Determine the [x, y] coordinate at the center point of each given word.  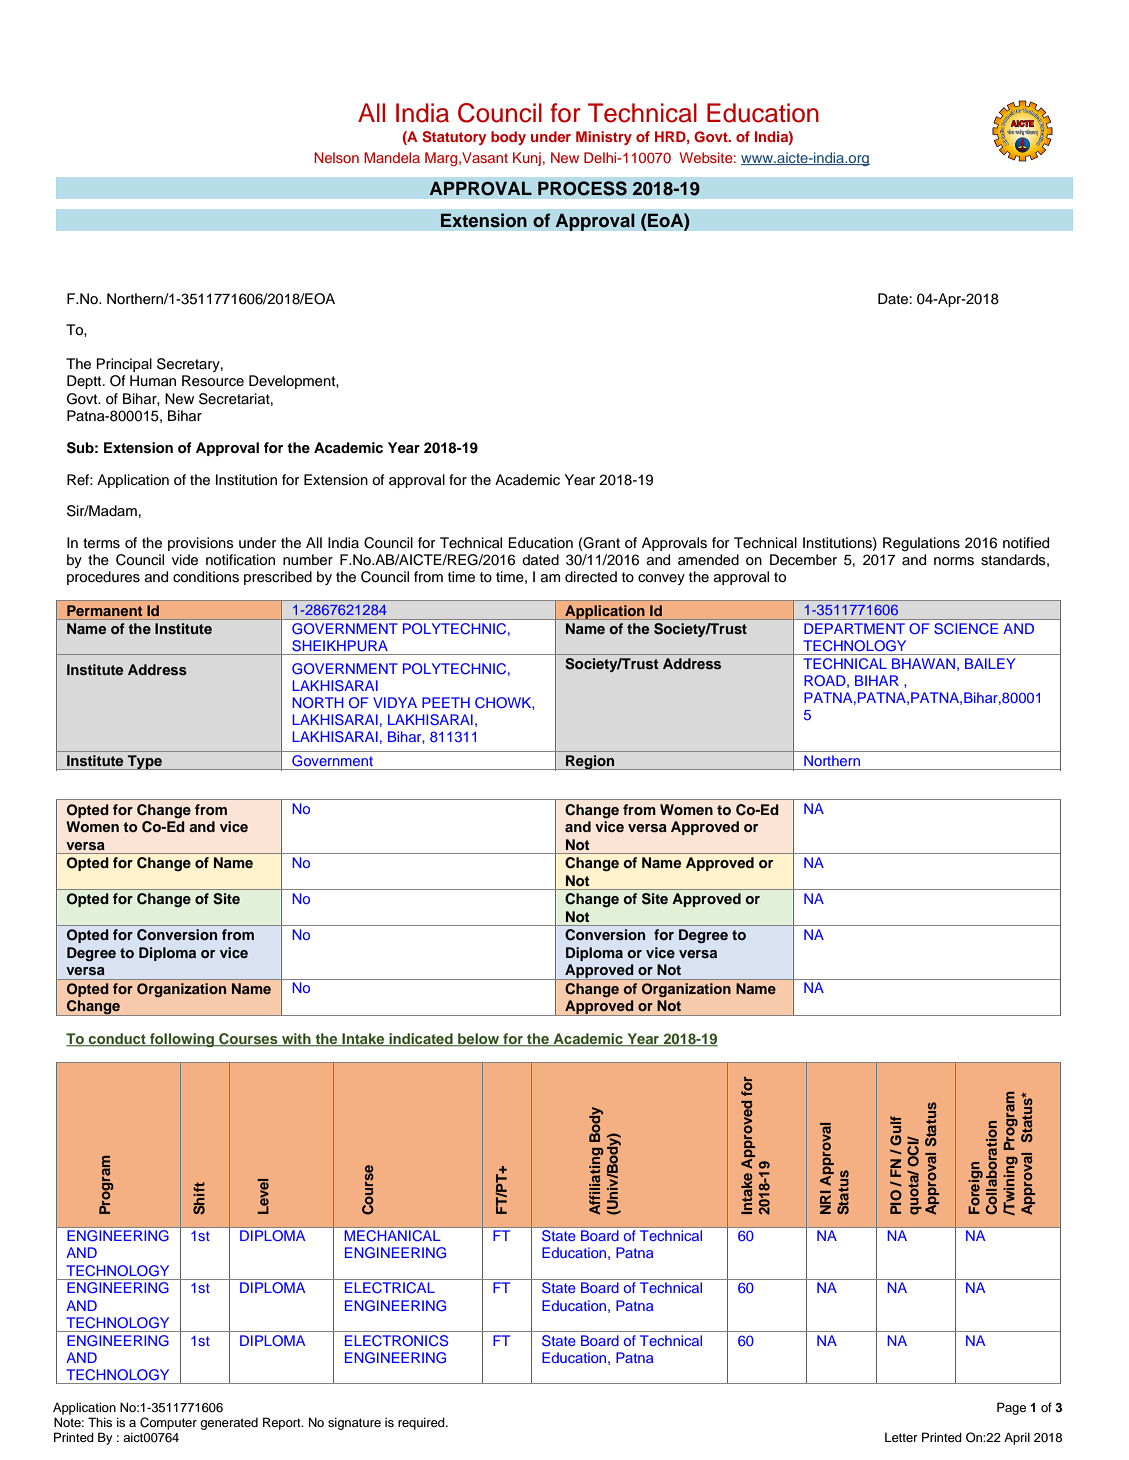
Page [1011, 1408]
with [296, 1040]
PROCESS [582, 188]
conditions [206, 577]
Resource [213, 381]
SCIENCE [966, 628]
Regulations [921, 544]
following [182, 1040]
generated [229, 1423]
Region [590, 762]
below [479, 1040]
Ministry [604, 138]
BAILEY [990, 663]
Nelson [336, 157]
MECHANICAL [392, 1235]
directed [591, 577]
